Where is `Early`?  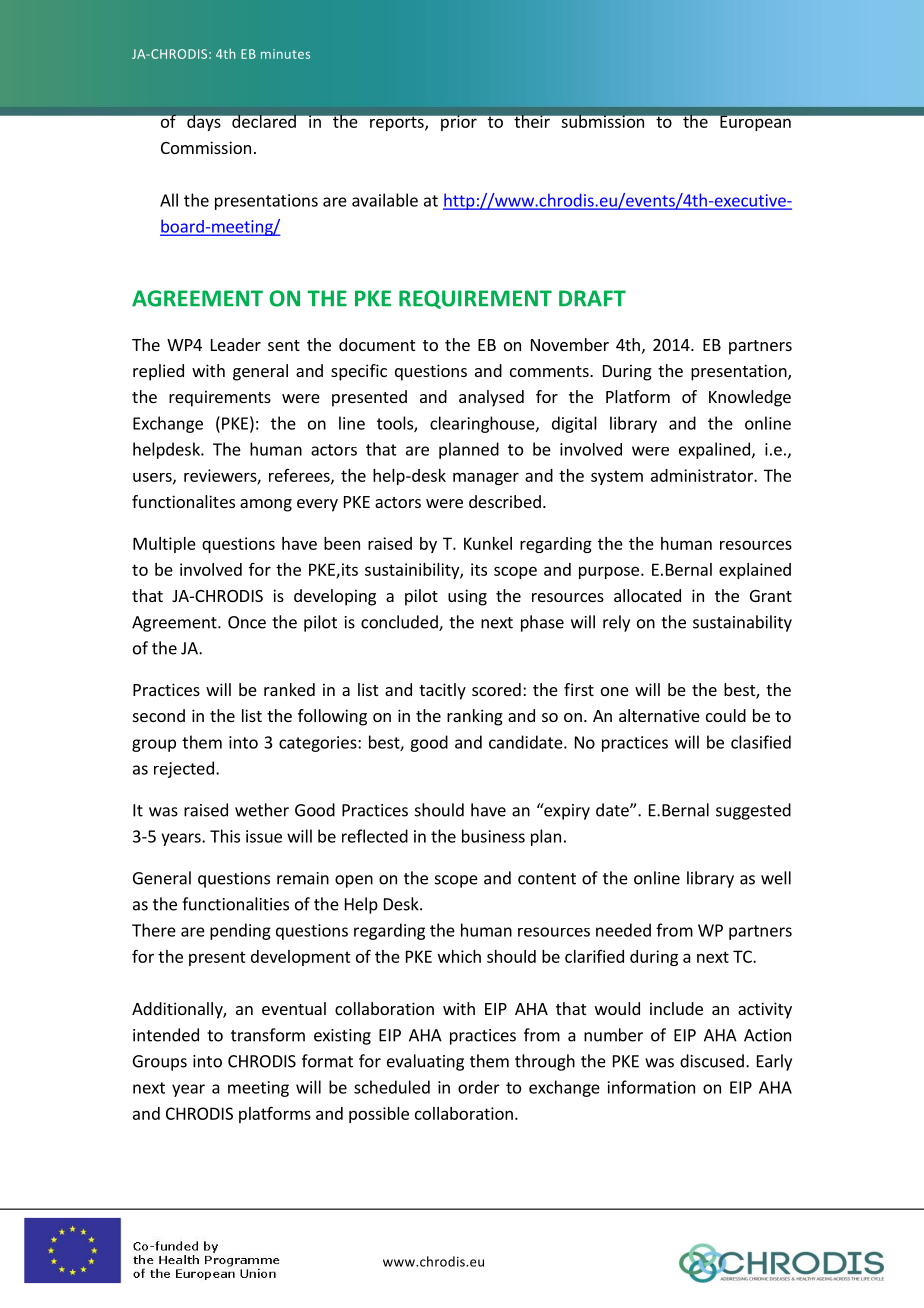
Early is located at coordinates (774, 1062).
